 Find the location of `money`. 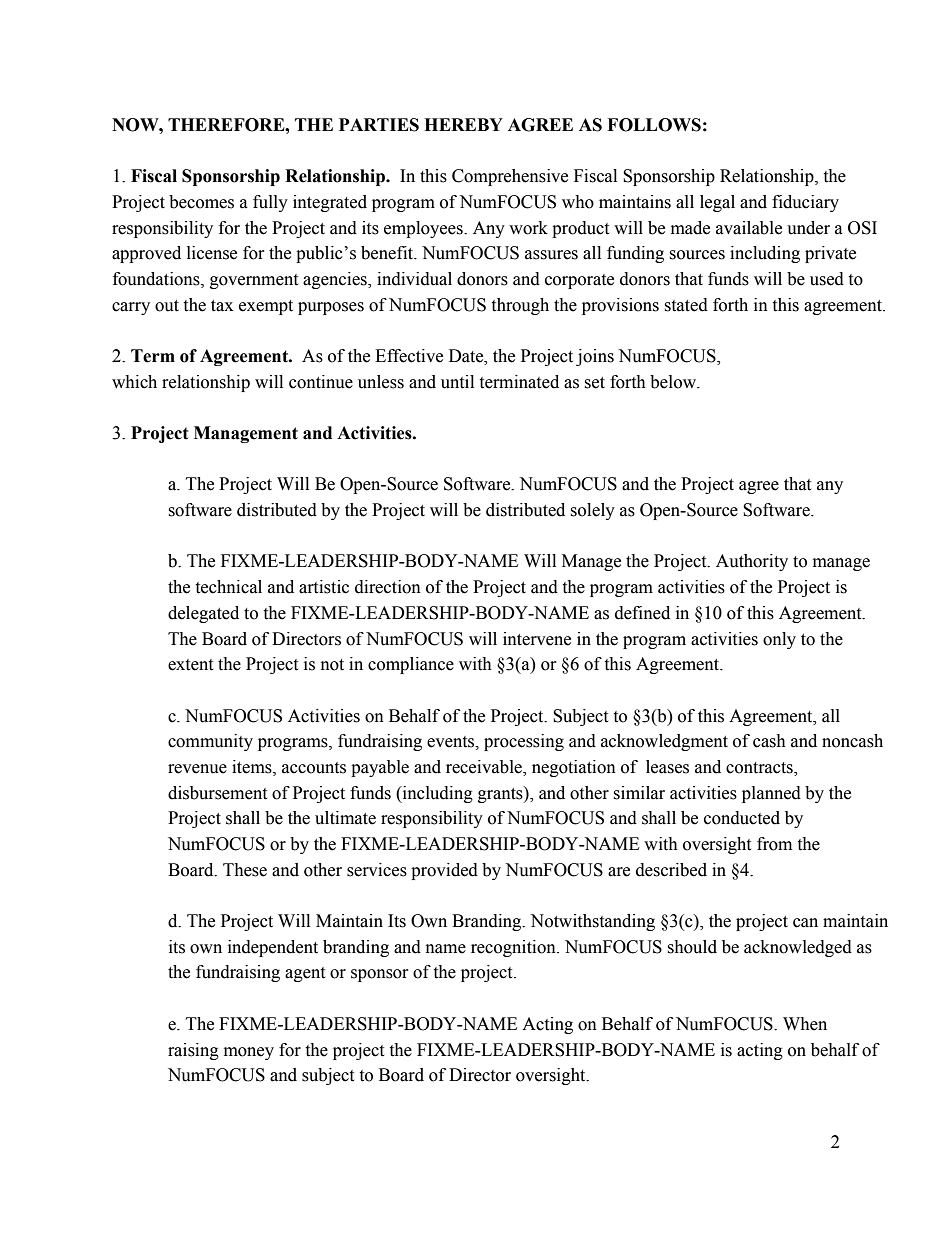

money is located at coordinates (249, 1053).
